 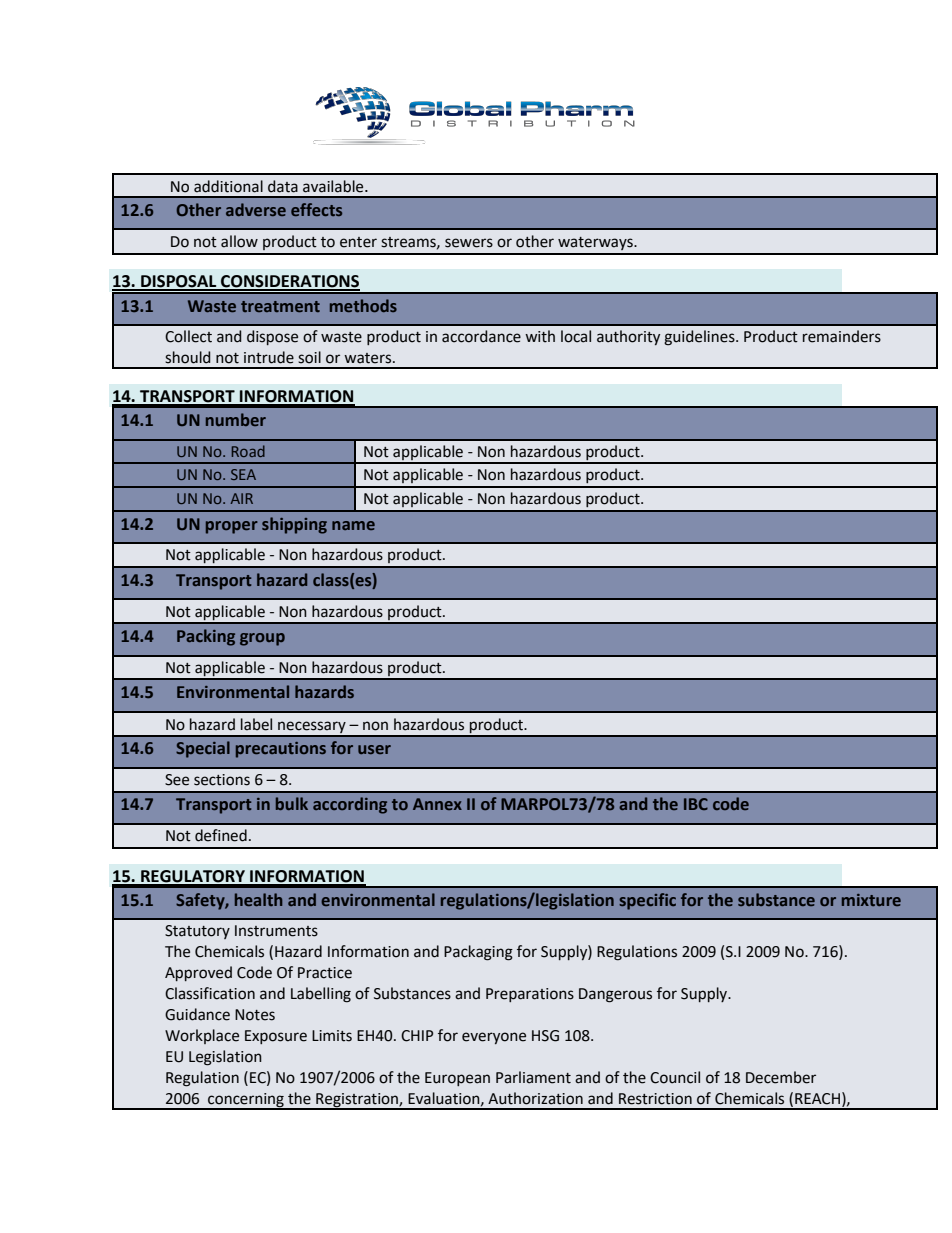 I want to click on adverse, so click(x=256, y=209).
